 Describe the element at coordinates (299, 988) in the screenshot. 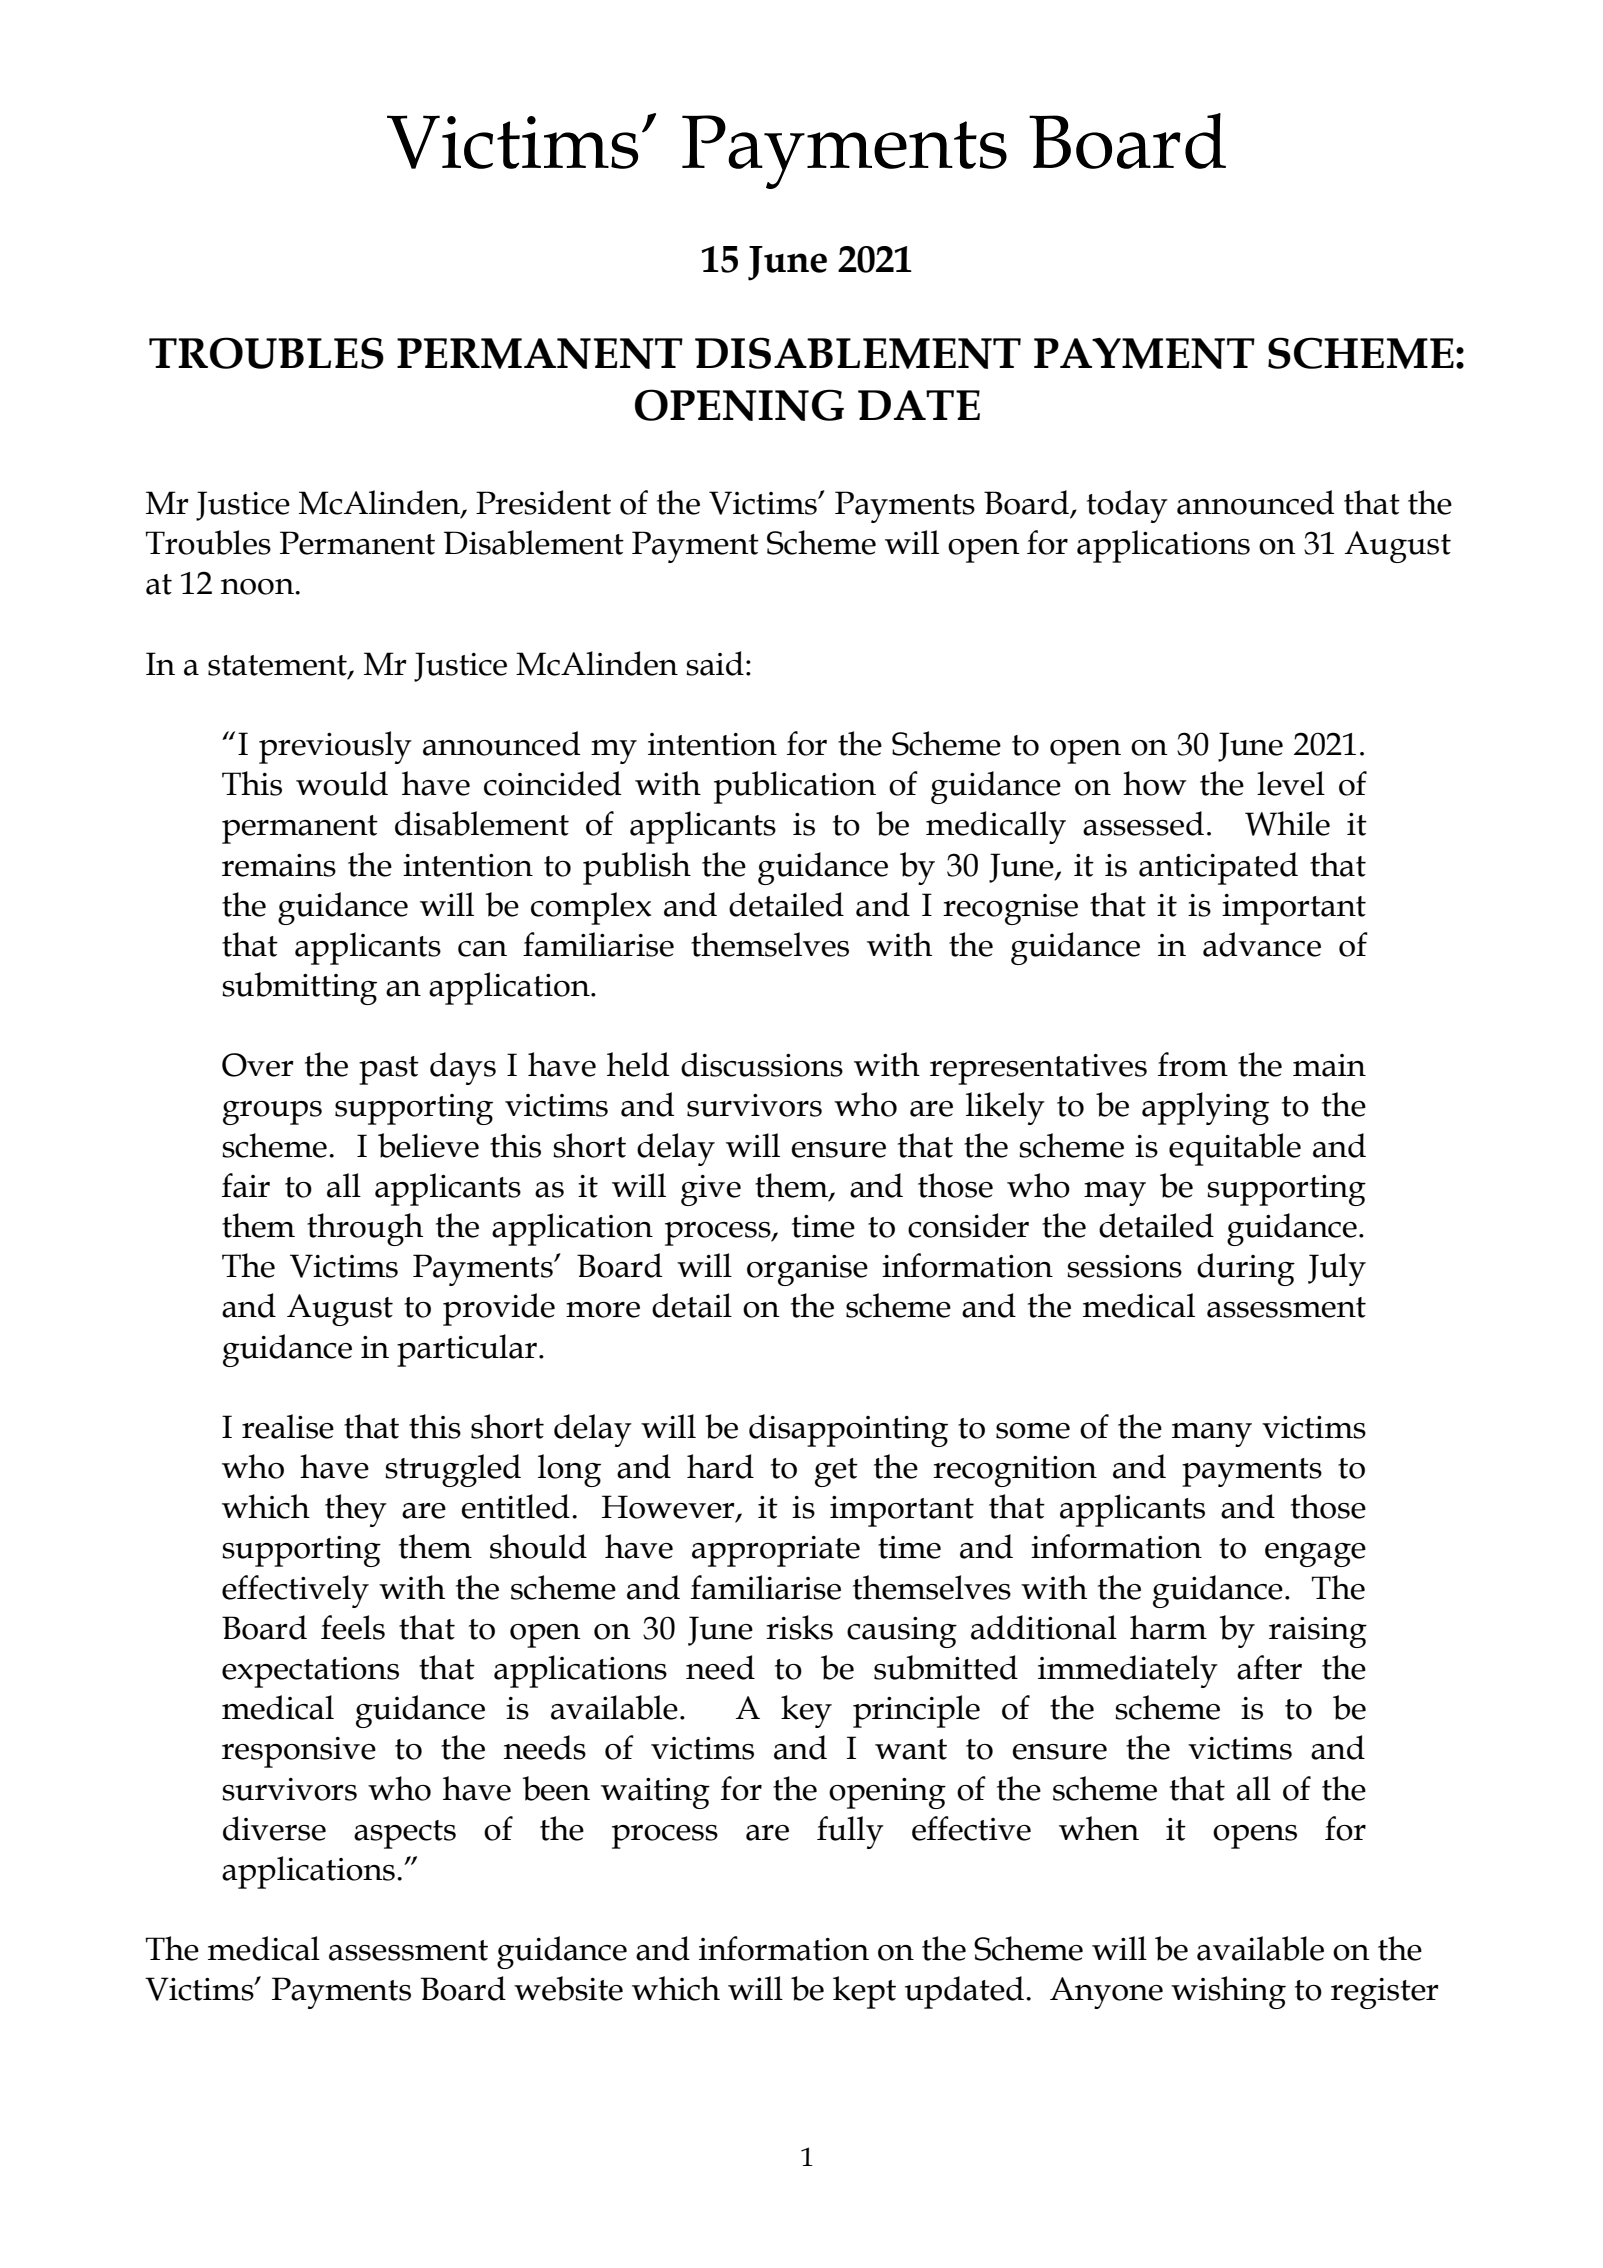

I see `submitting` at that location.
